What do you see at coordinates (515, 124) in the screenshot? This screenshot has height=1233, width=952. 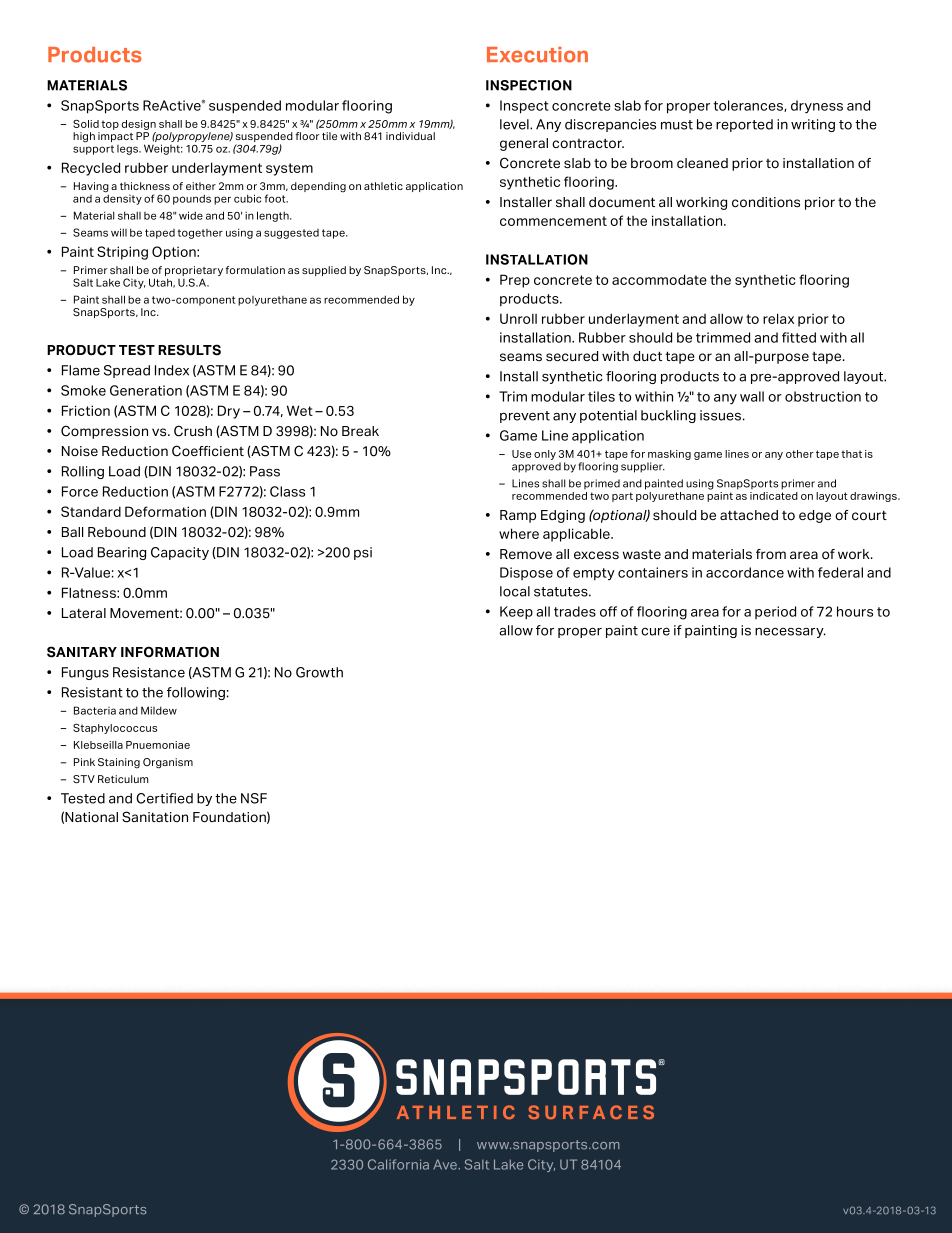 I see `level` at bounding box center [515, 124].
